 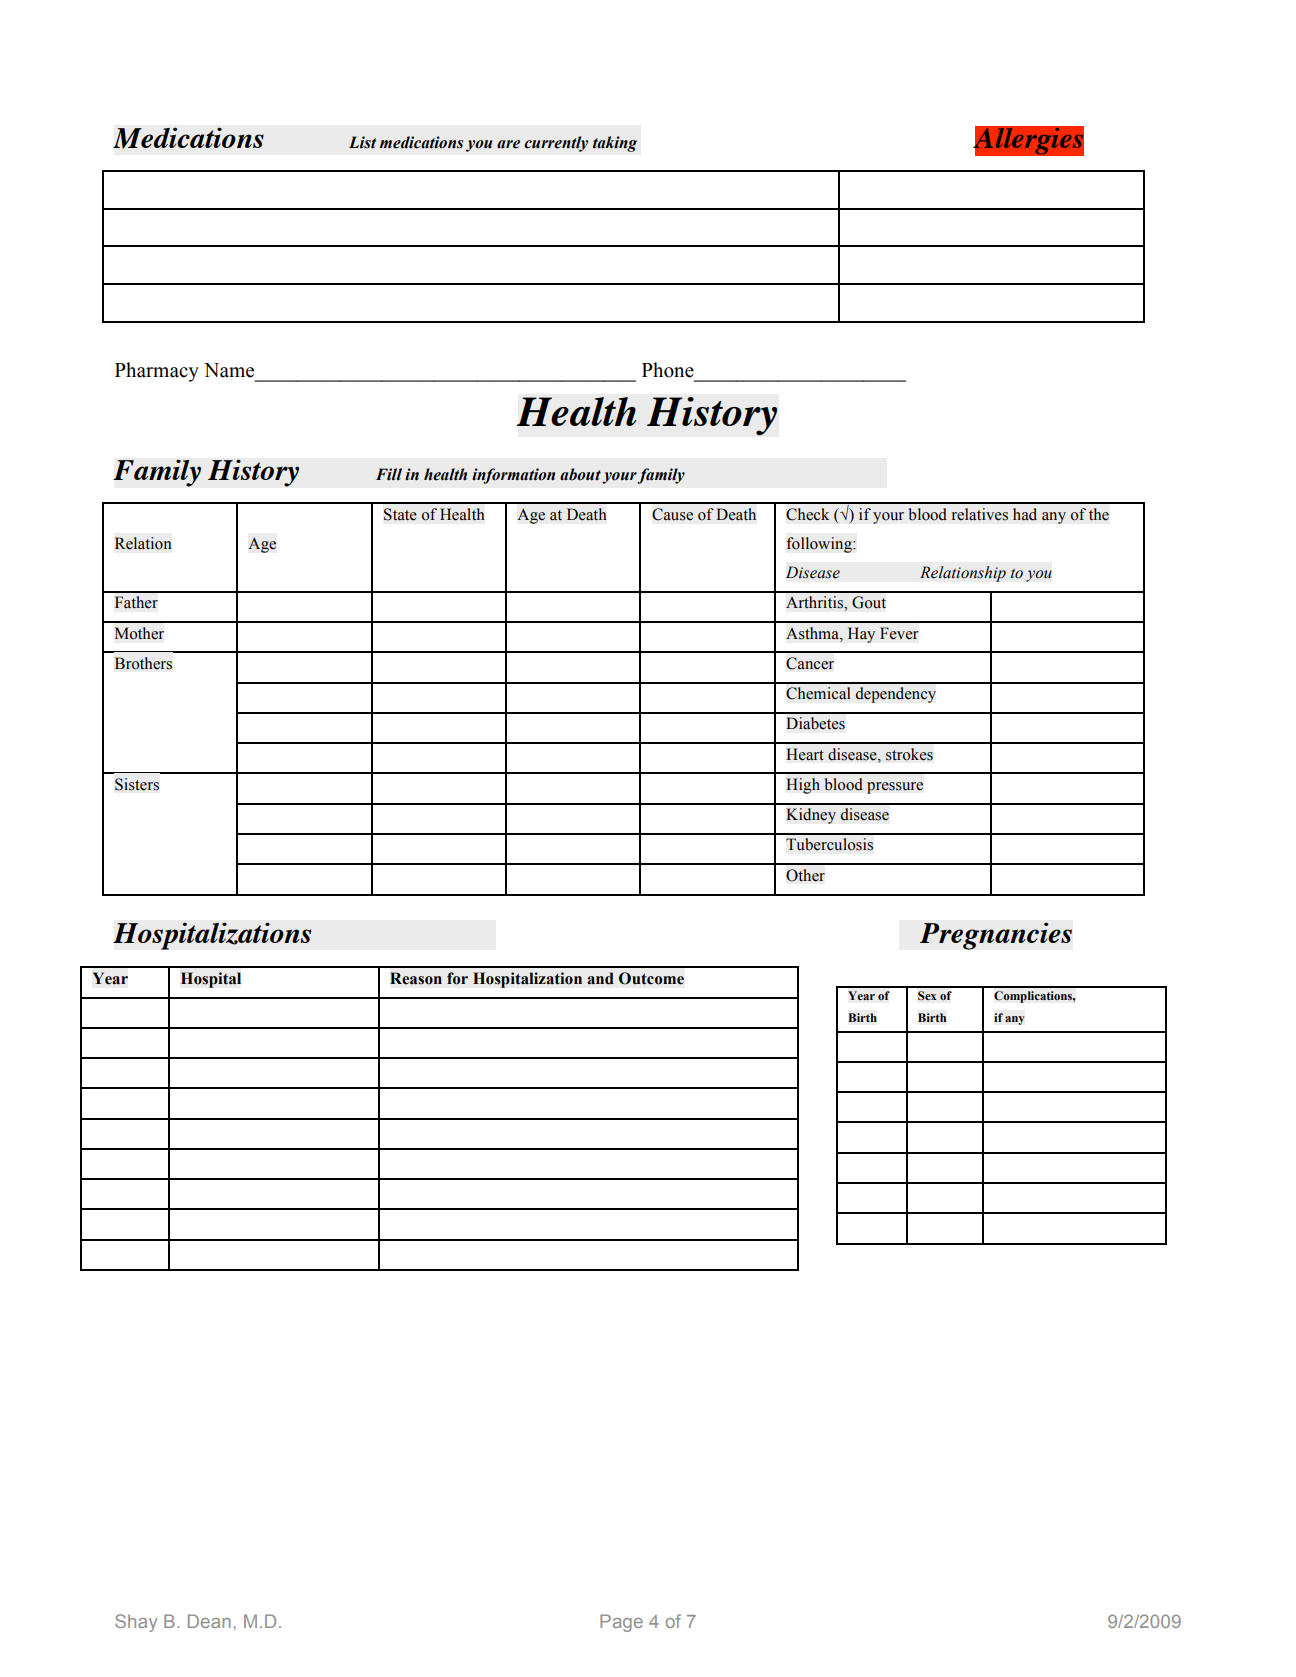 What do you see at coordinates (556, 144) in the screenshot?
I see `currently` at bounding box center [556, 144].
